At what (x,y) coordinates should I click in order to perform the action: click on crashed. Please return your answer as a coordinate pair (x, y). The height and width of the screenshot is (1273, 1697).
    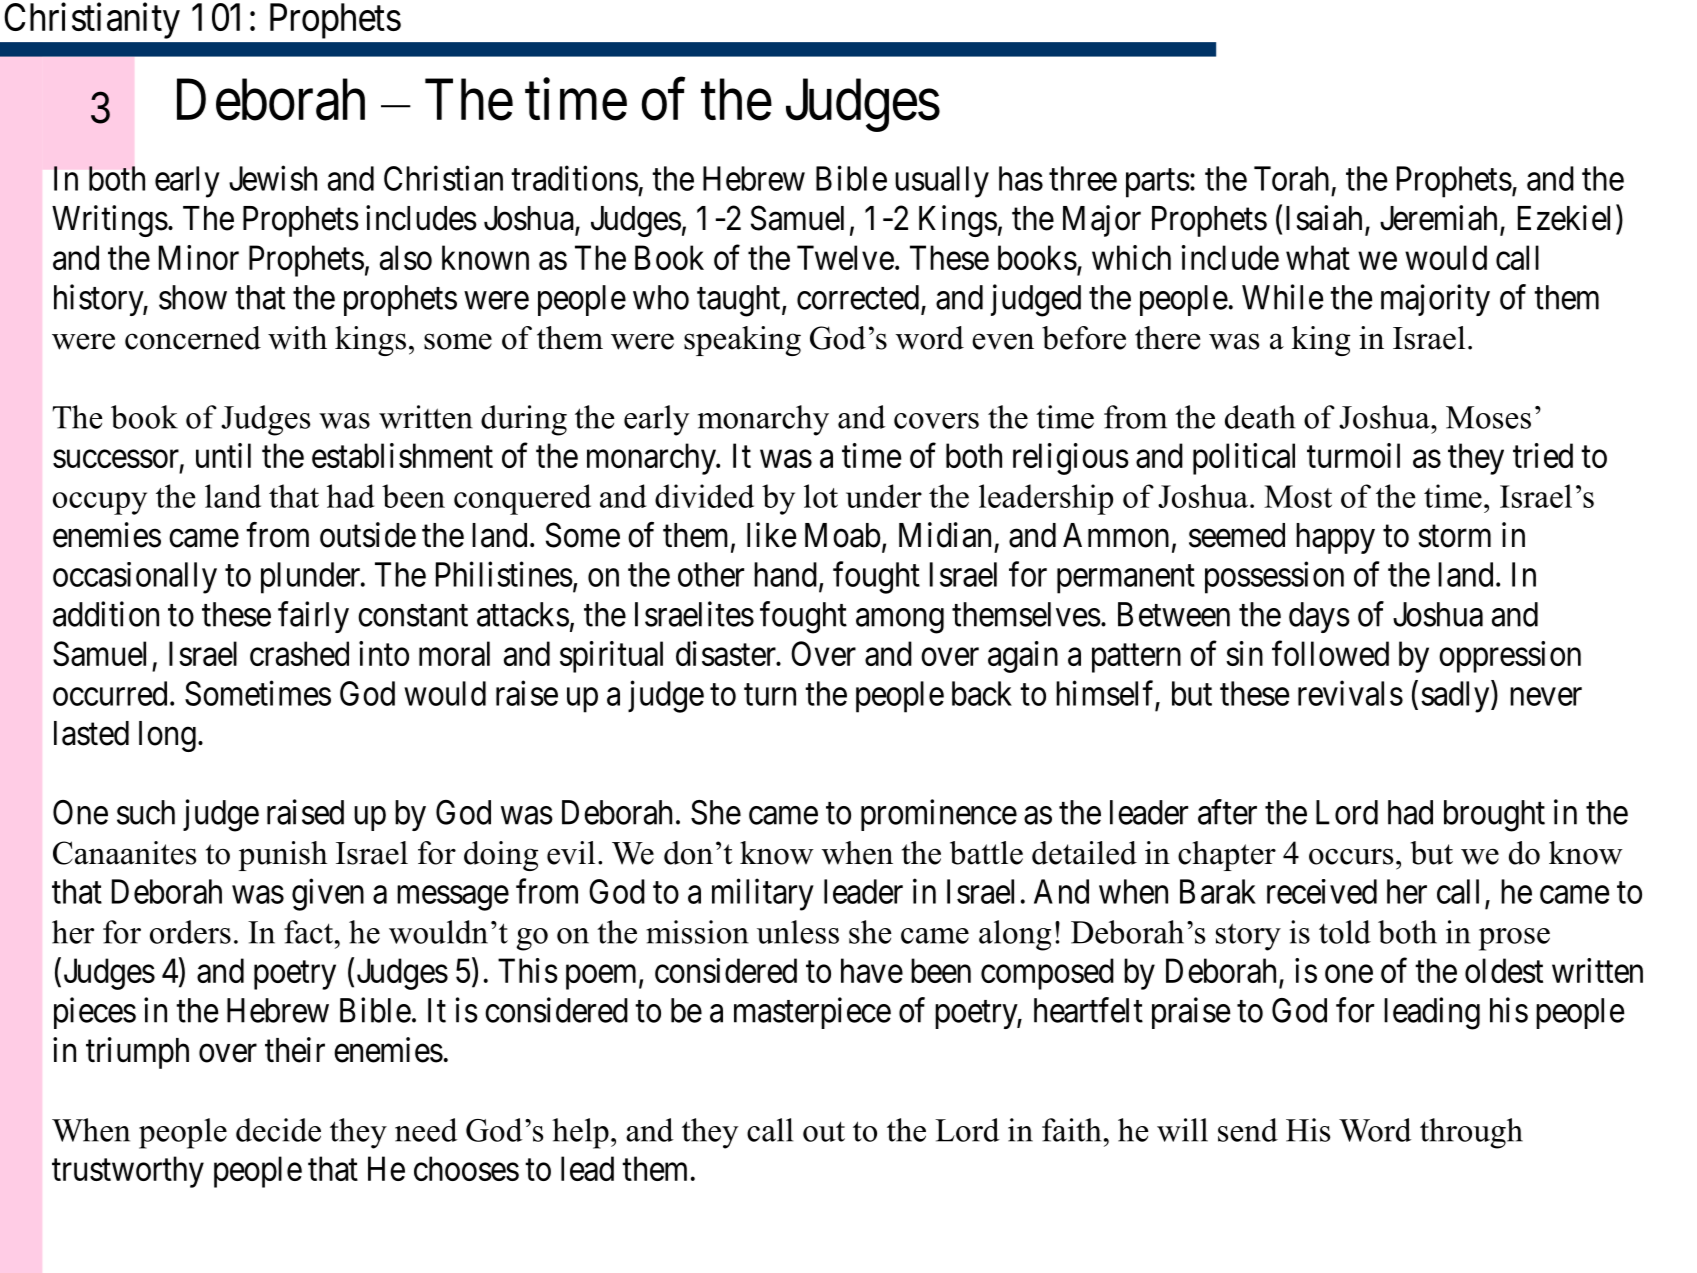
    Looking at the image, I should click on (299, 653).
